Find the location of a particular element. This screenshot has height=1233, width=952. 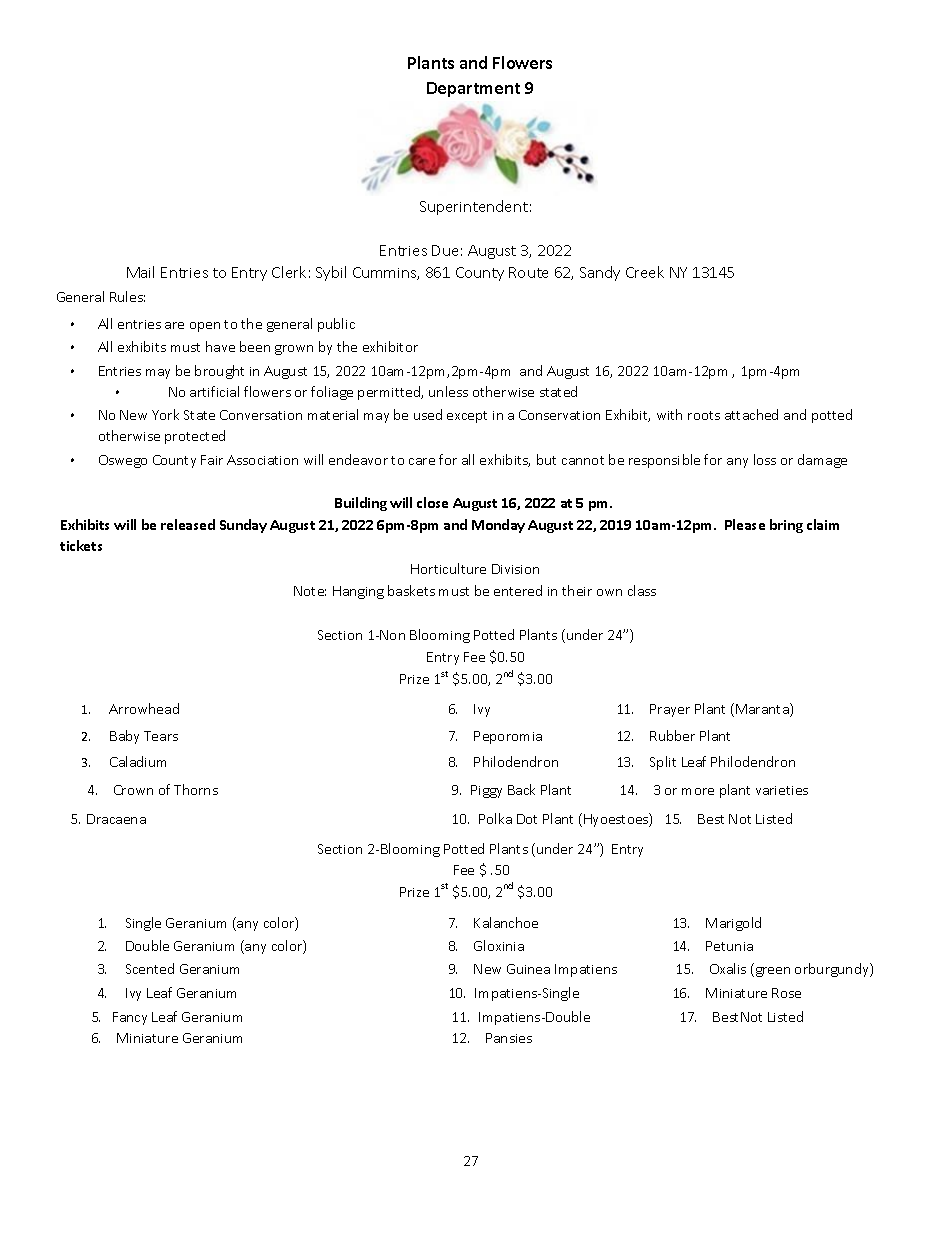

Dracaena is located at coordinates (116, 819).
